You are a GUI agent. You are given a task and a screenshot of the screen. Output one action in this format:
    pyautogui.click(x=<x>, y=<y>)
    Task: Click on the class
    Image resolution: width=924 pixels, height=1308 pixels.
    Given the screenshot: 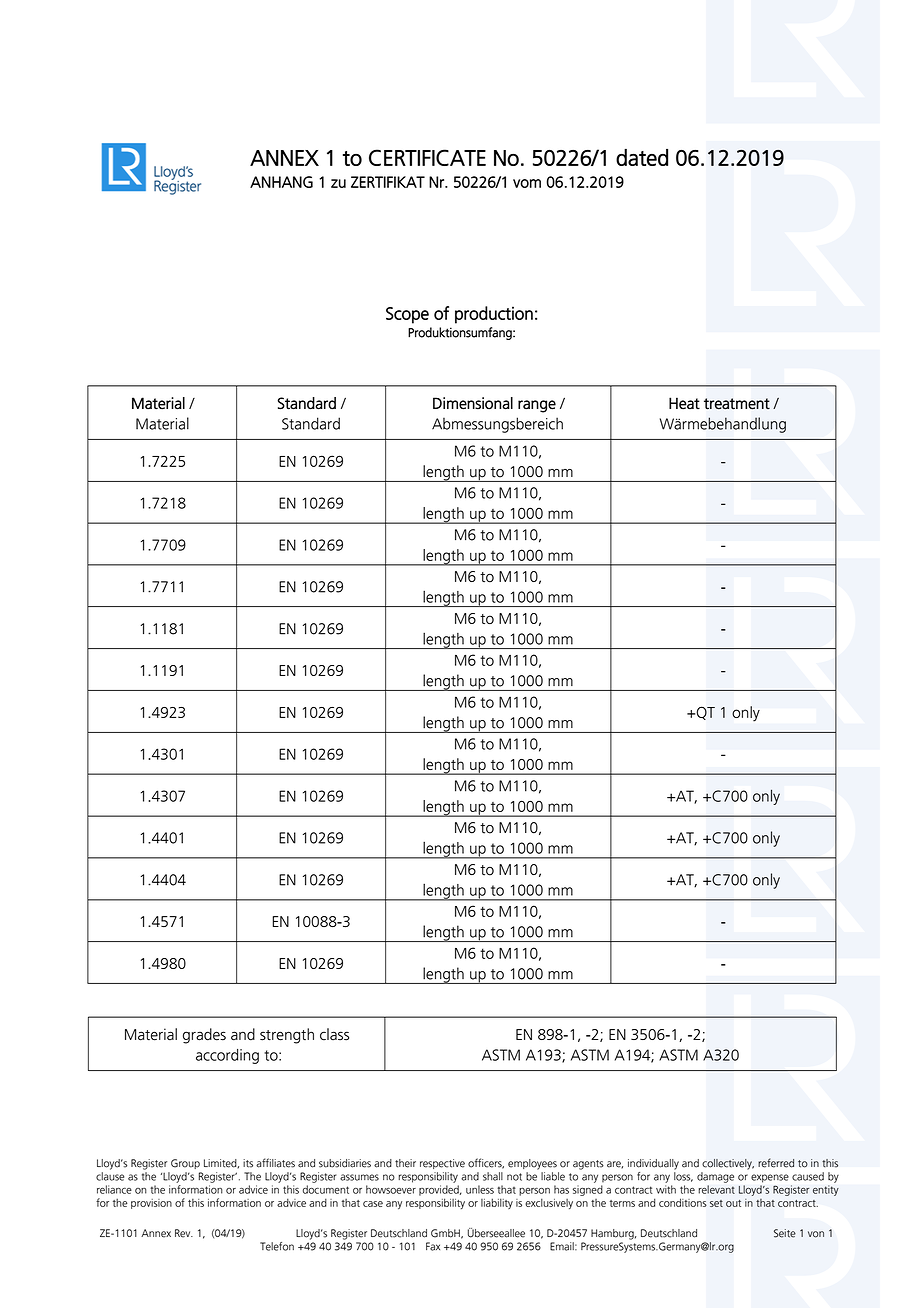 What is the action you would take?
    pyautogui.click(x=334, y=1034)
